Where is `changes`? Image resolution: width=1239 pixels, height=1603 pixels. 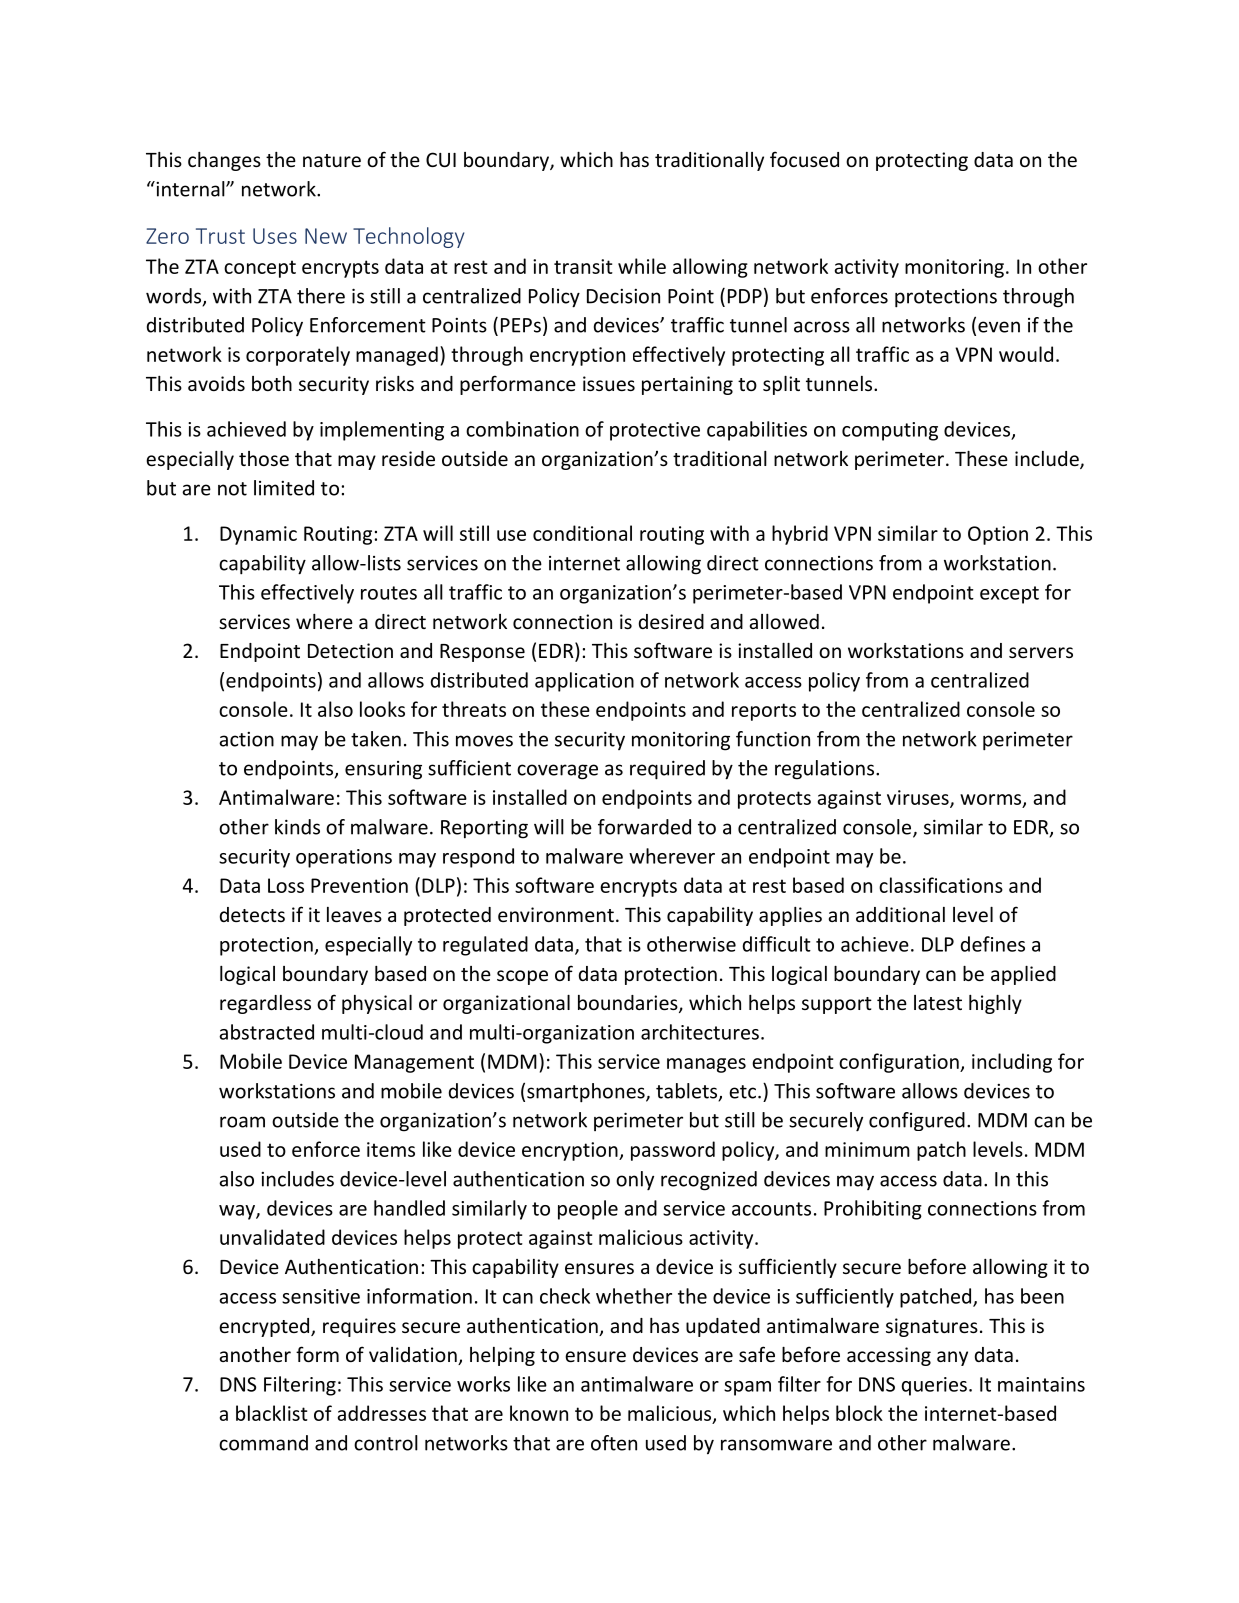 changes is located at coordinates (224, 161).
